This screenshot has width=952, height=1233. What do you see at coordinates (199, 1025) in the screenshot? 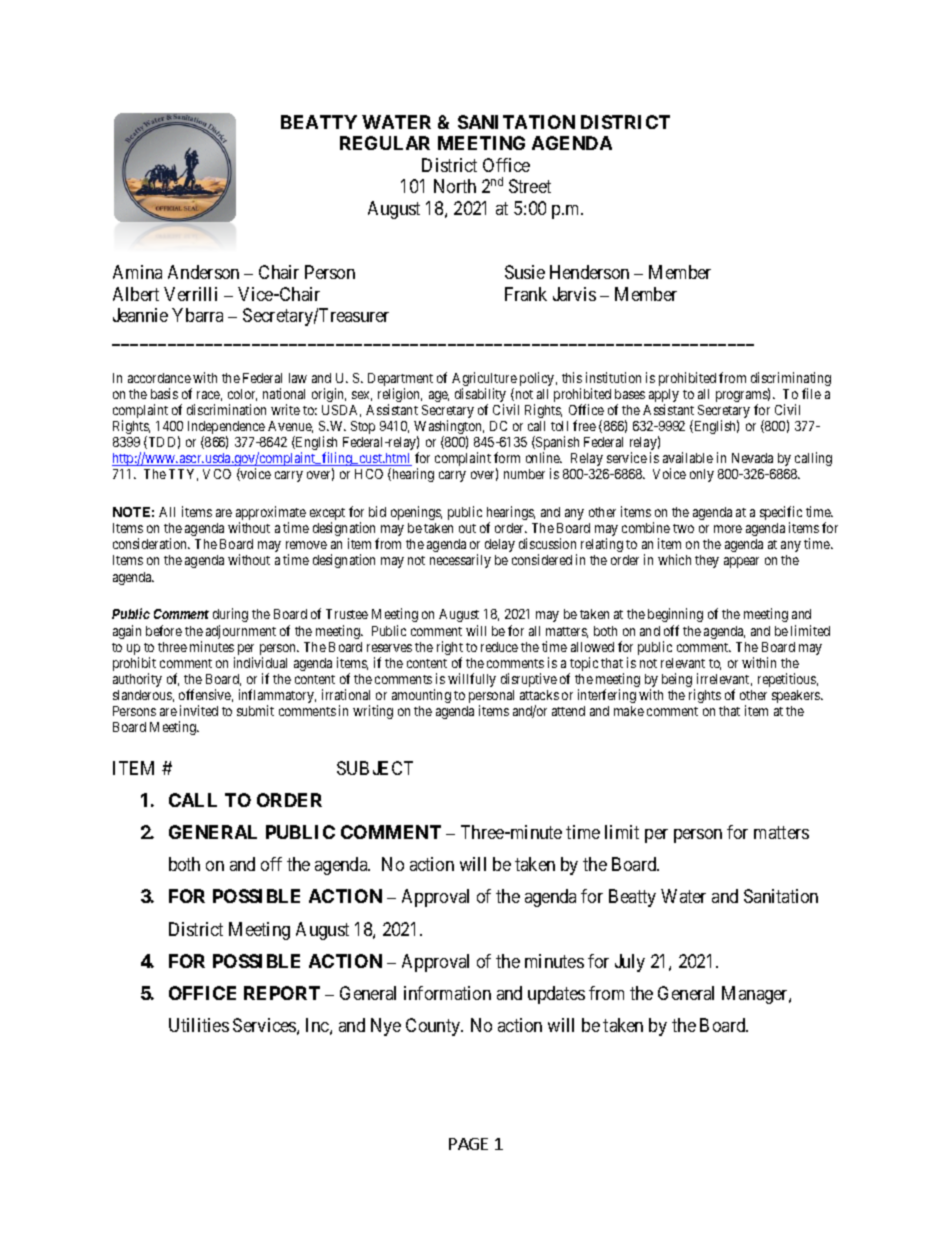
I see `Utilities` at bounding box center [199, 1025].
